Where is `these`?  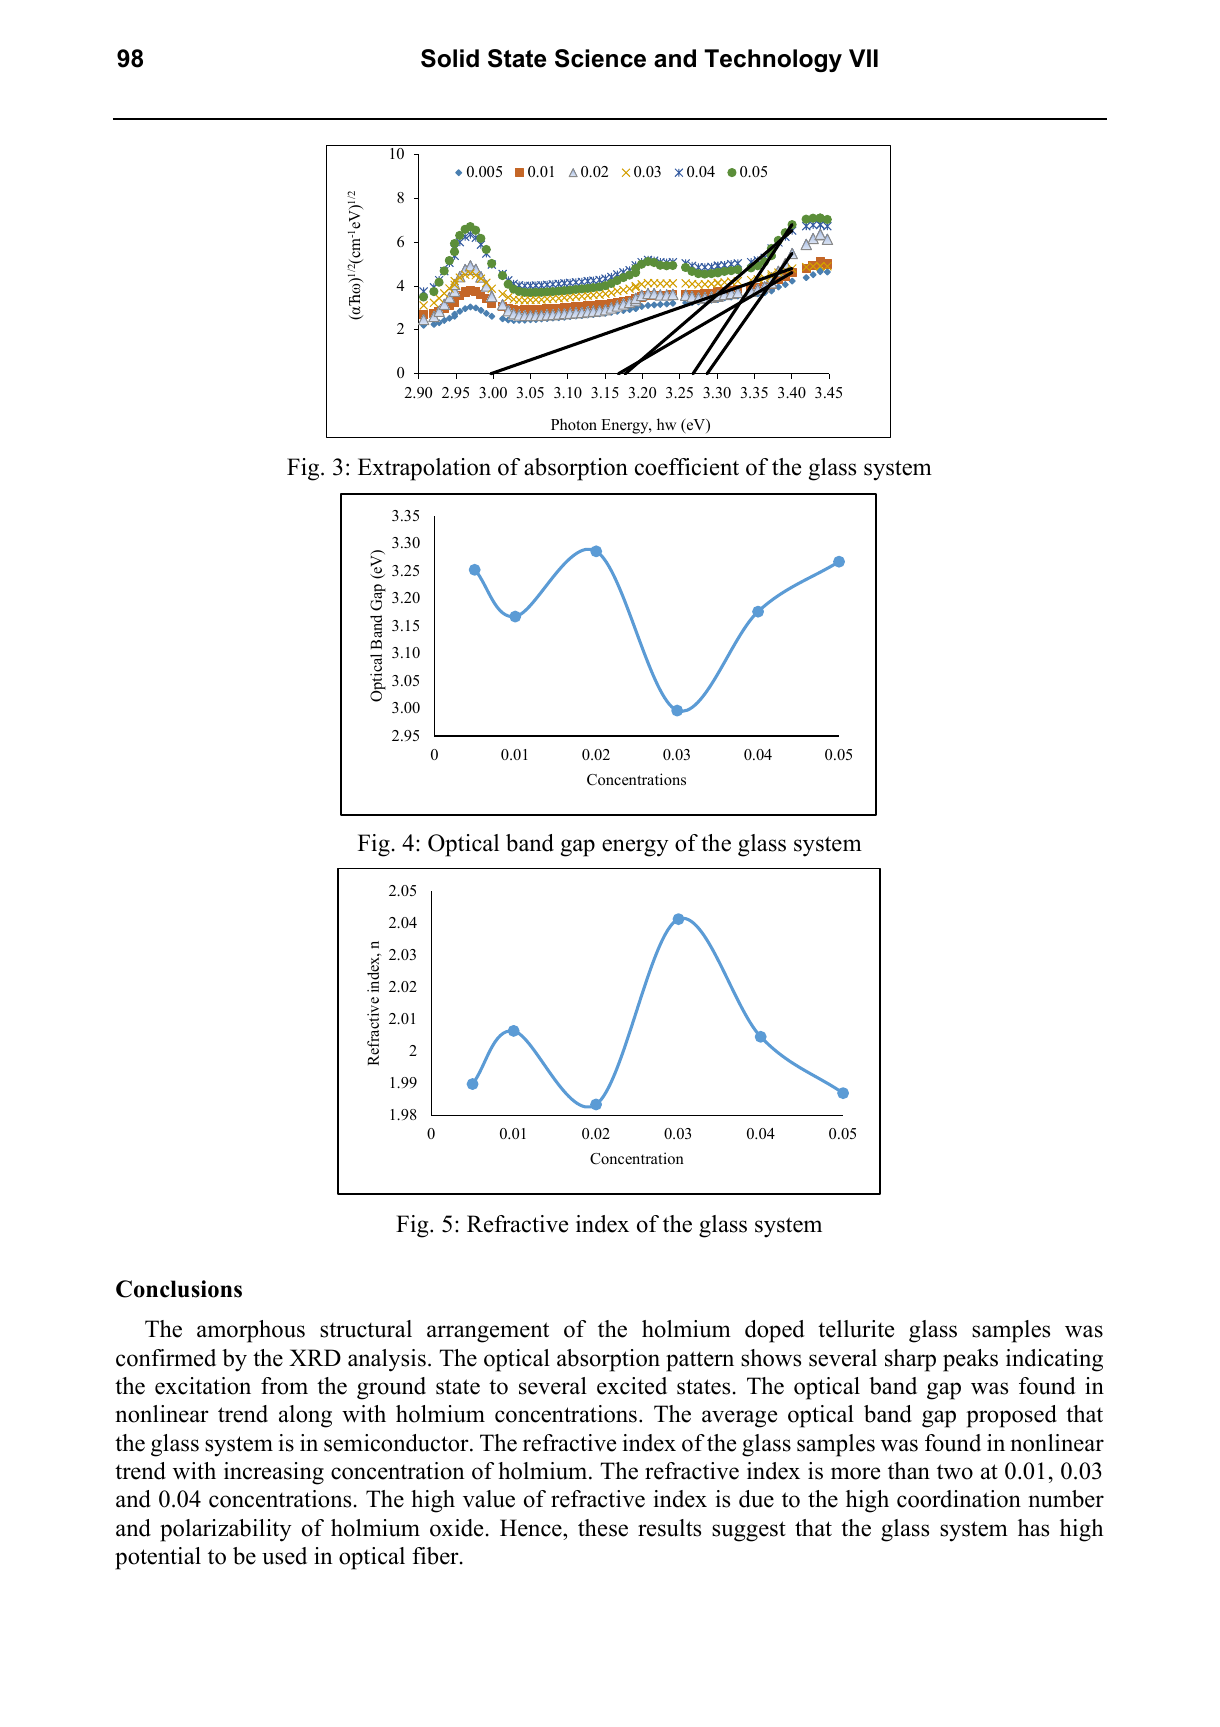
these is located at coordinates (603, 1528).
